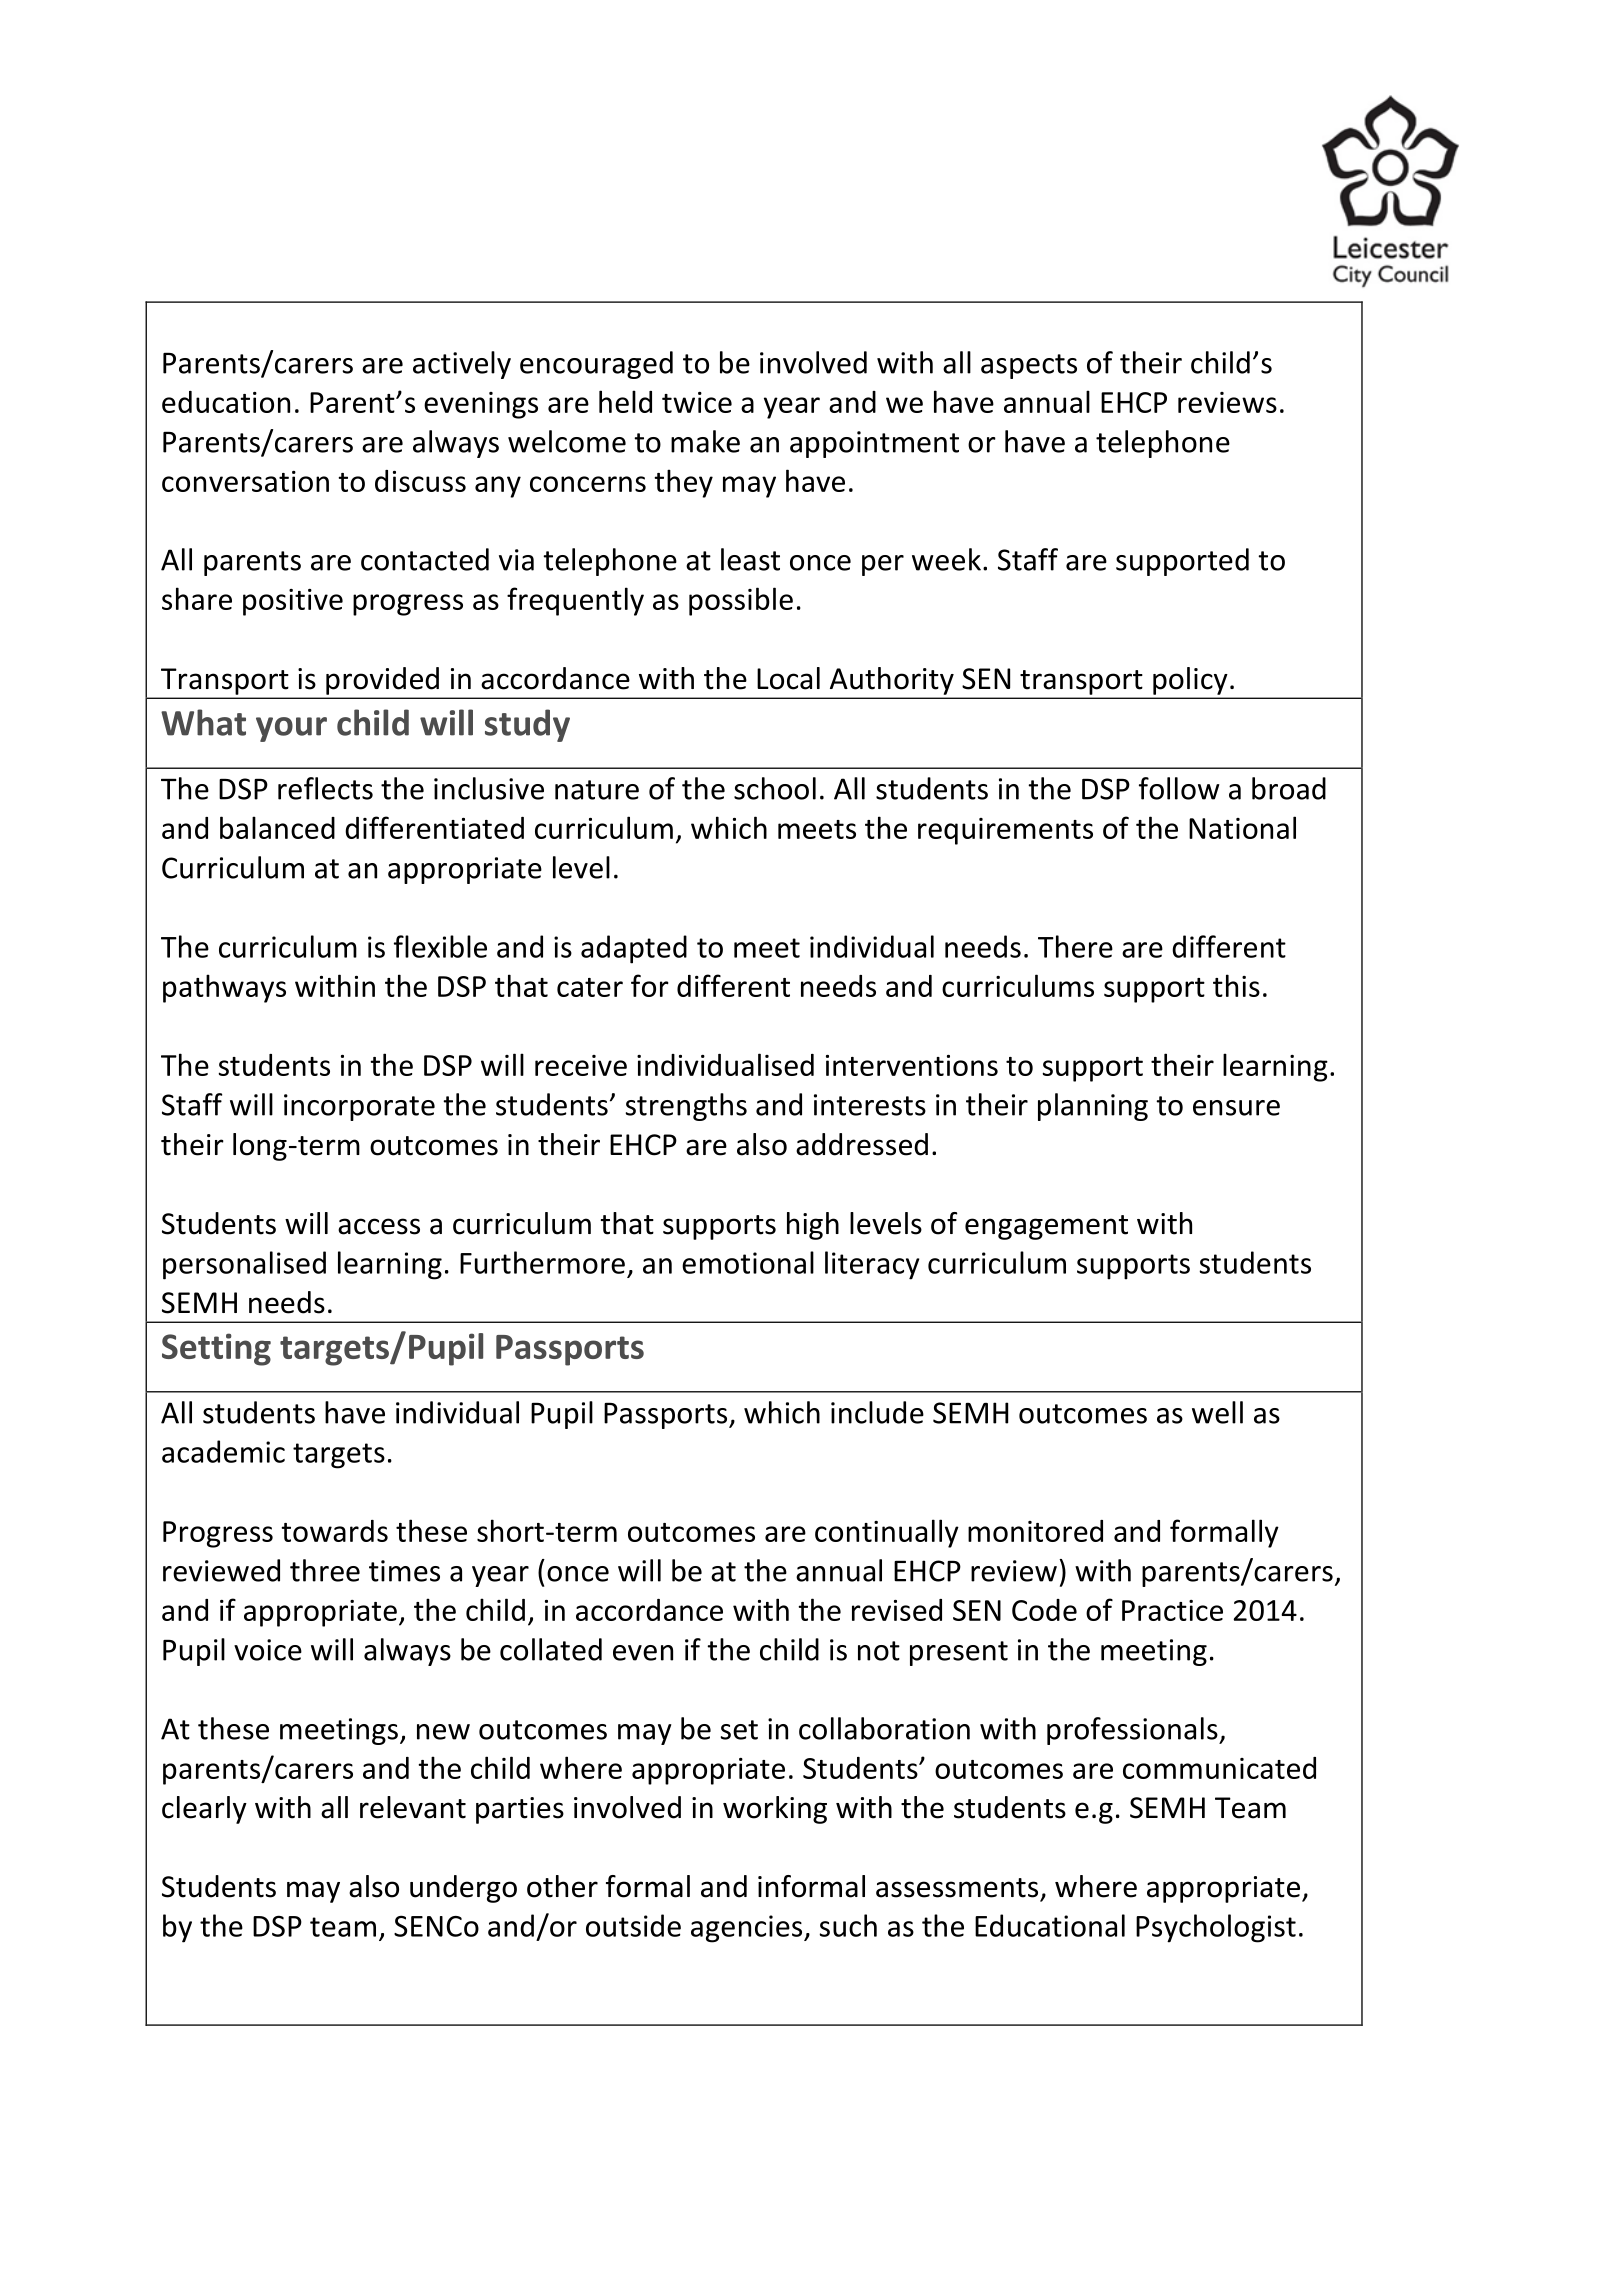  I want to click on aspects, so click(1029, 366).
